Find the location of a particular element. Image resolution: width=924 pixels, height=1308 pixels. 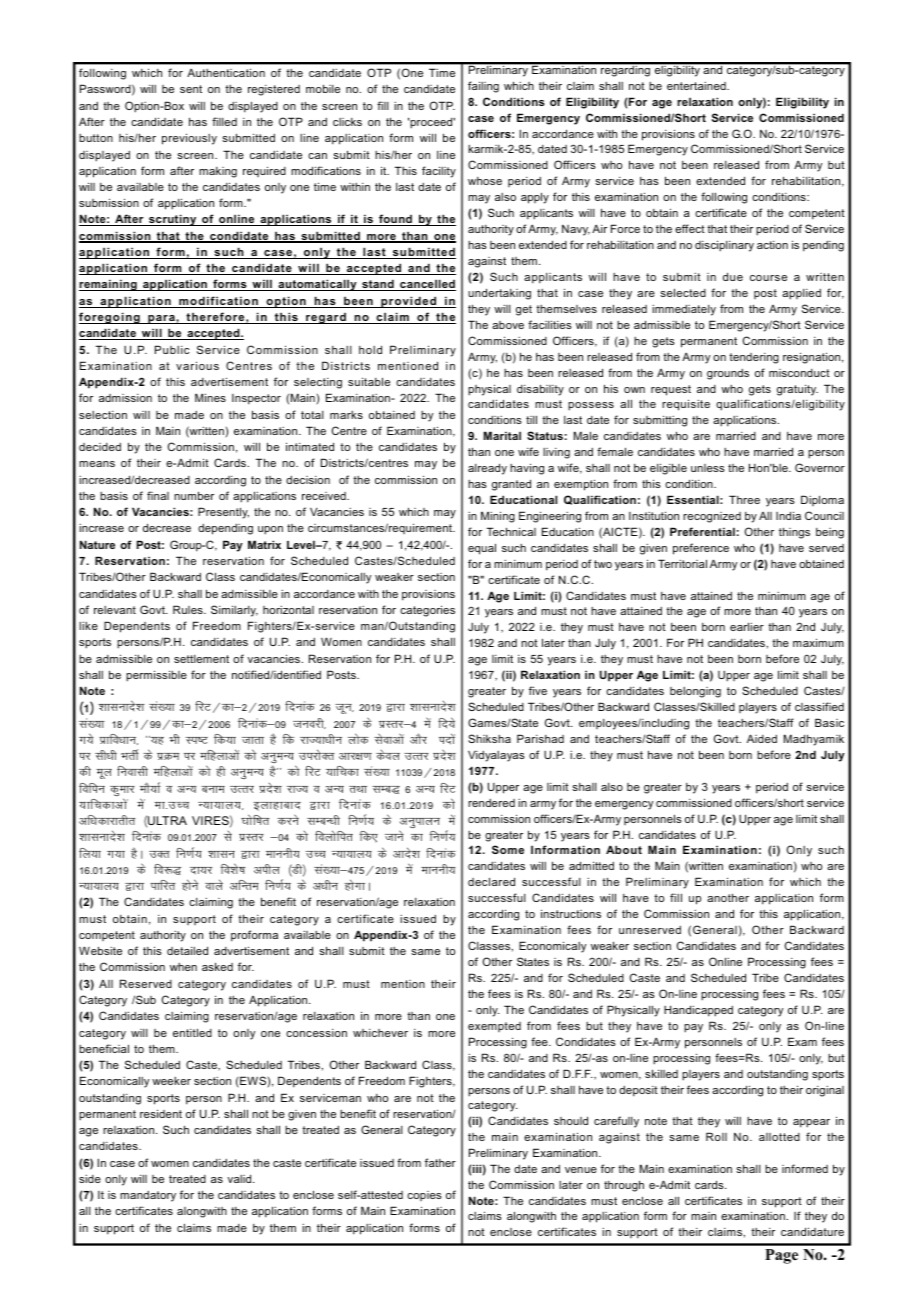

various is located at coordinates (197, 365).
